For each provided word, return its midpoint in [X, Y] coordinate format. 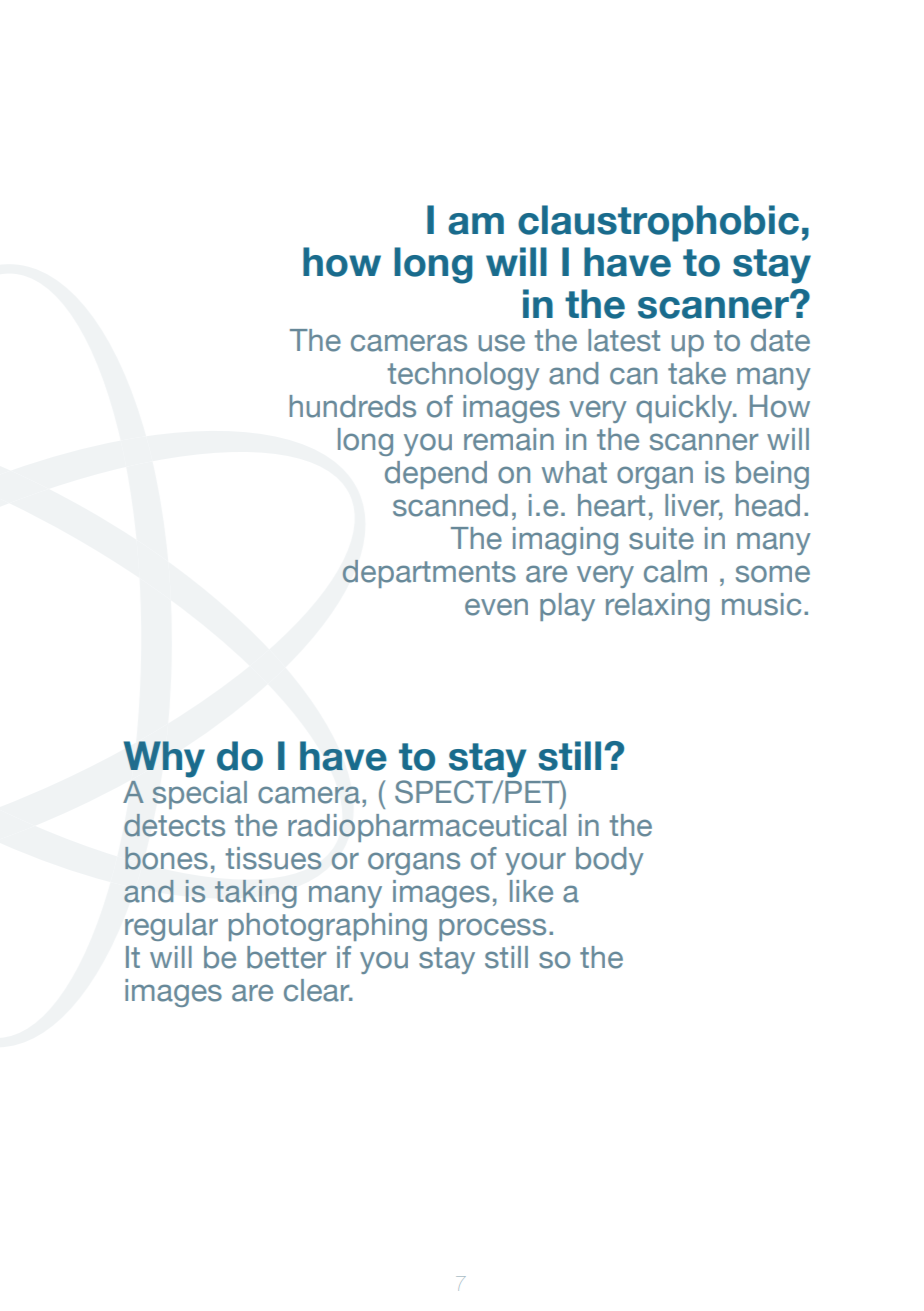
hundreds [353, 406]
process [492, 929]
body [609, 861]
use [502, 343]
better [286, 957]
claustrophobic [658, 223]
